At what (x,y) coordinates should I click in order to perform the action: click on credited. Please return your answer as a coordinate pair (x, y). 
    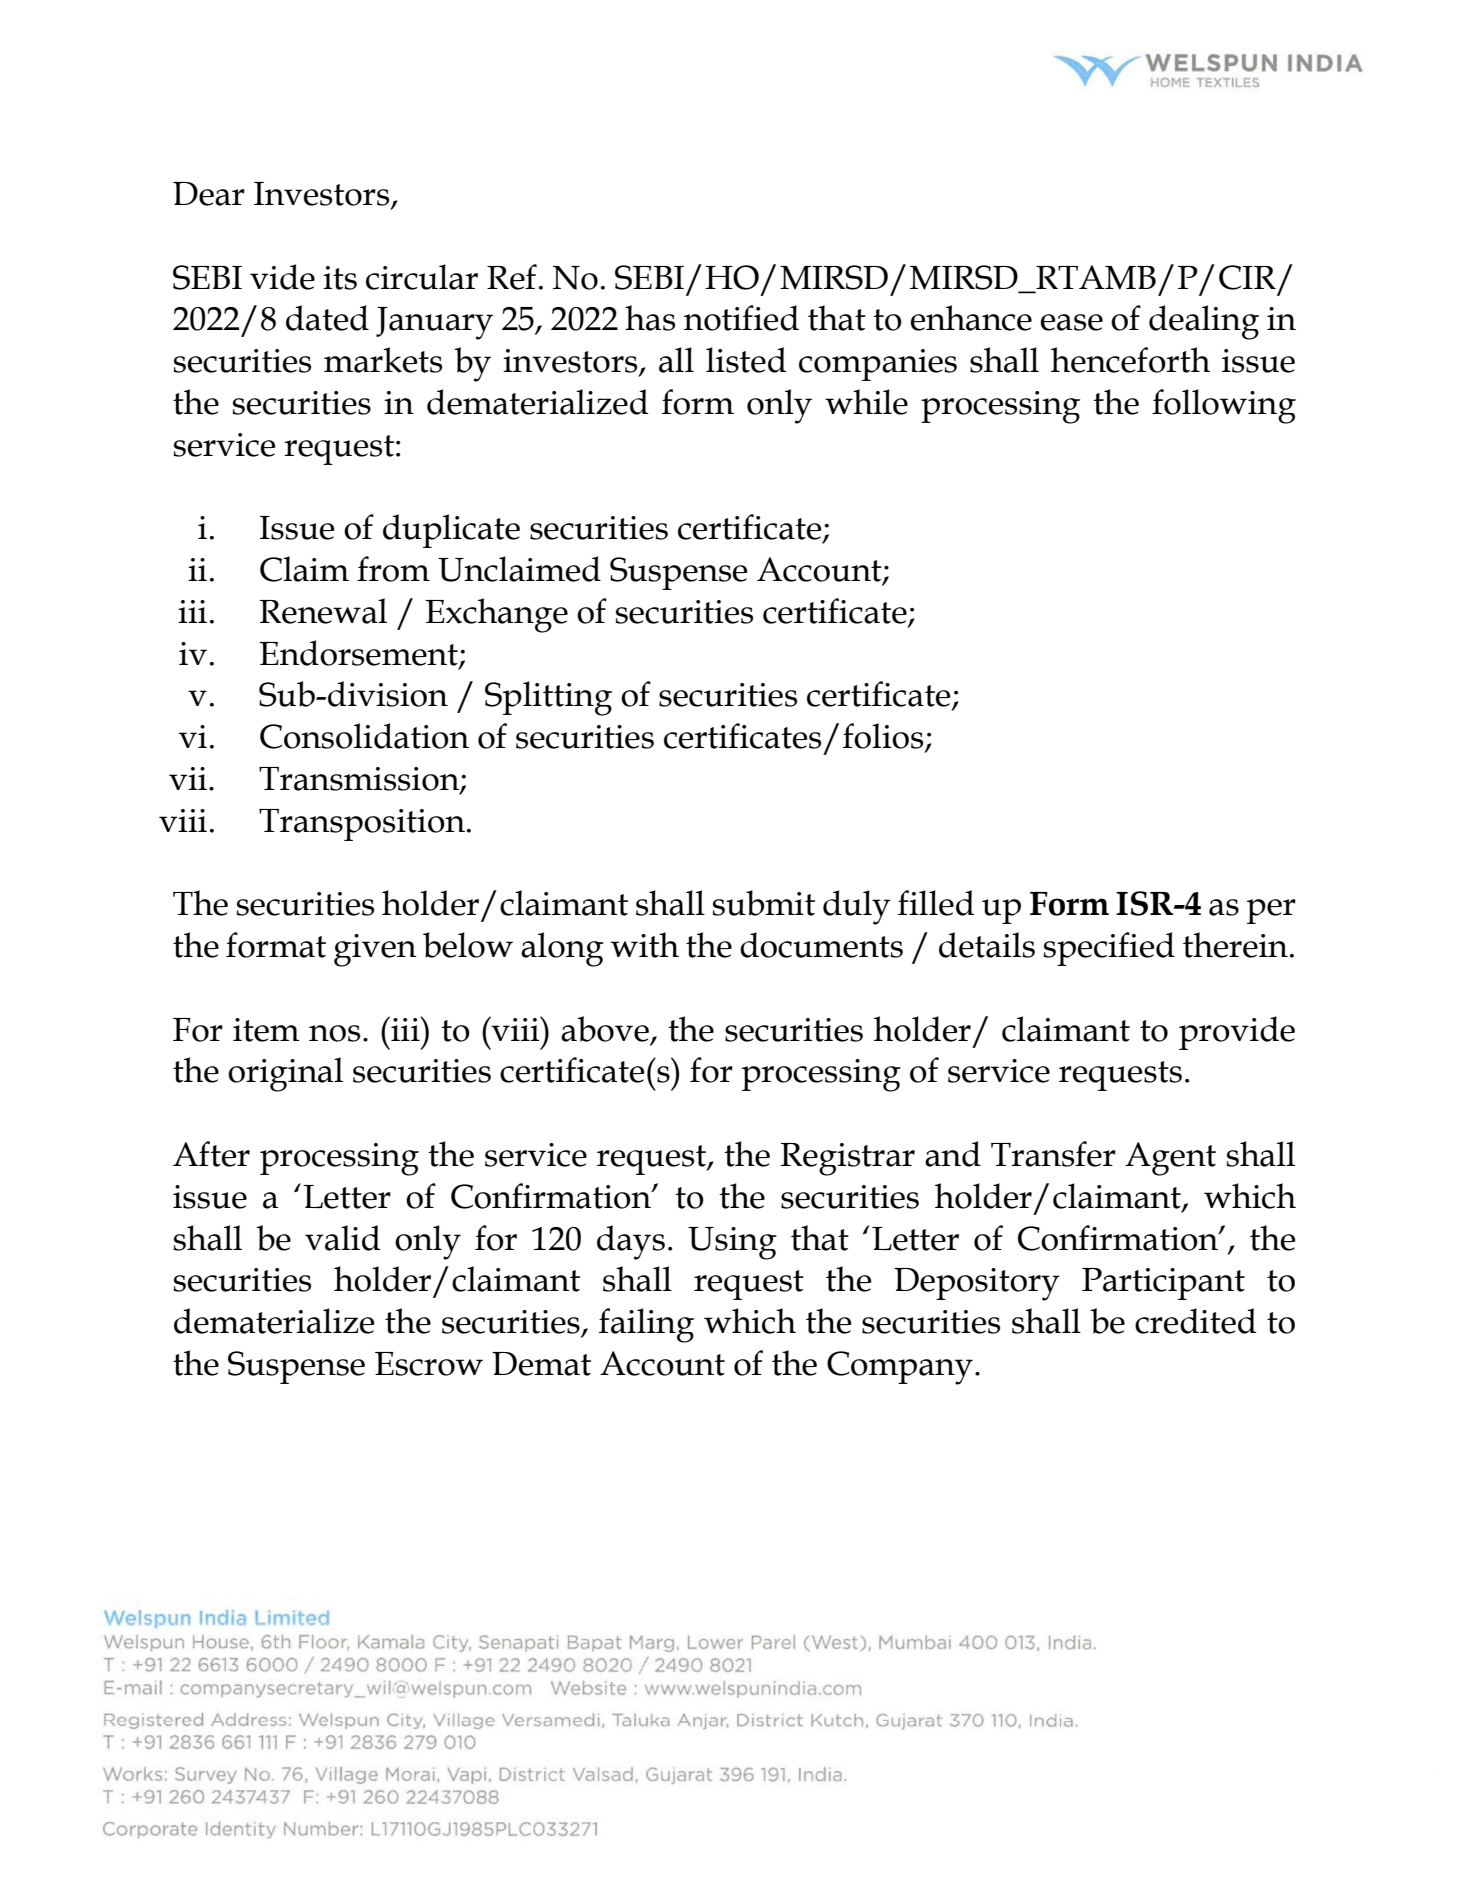
    Looking at the image, I should click on (1195, 1321).
